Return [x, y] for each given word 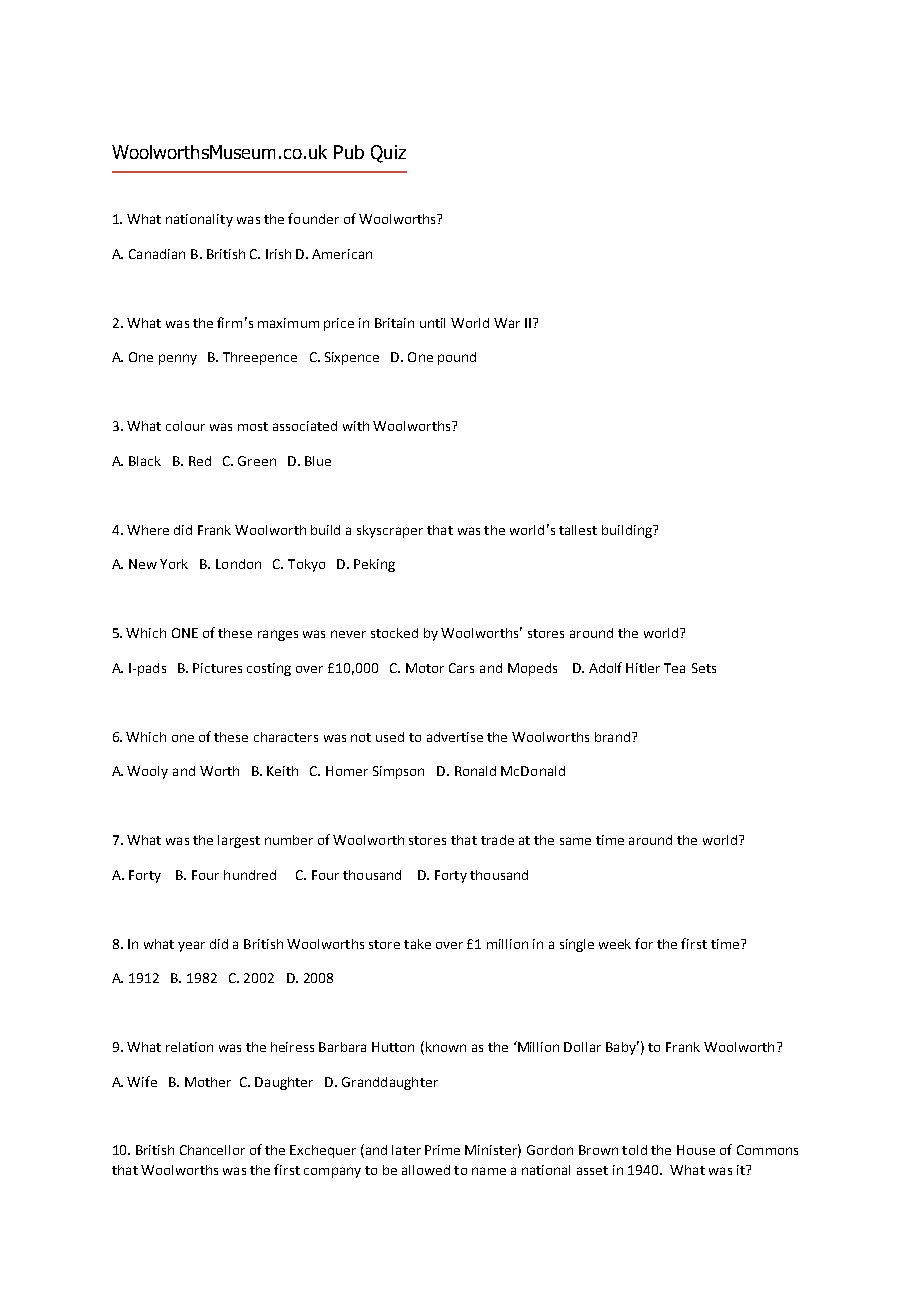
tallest [578, 530]
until [432, 323]
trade [497, 840]
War [507, 323]
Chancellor [212, 1150]
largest [239, 841]
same [575, 841]
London [238, 564]
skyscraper [390, 531]
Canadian [157, 254]
